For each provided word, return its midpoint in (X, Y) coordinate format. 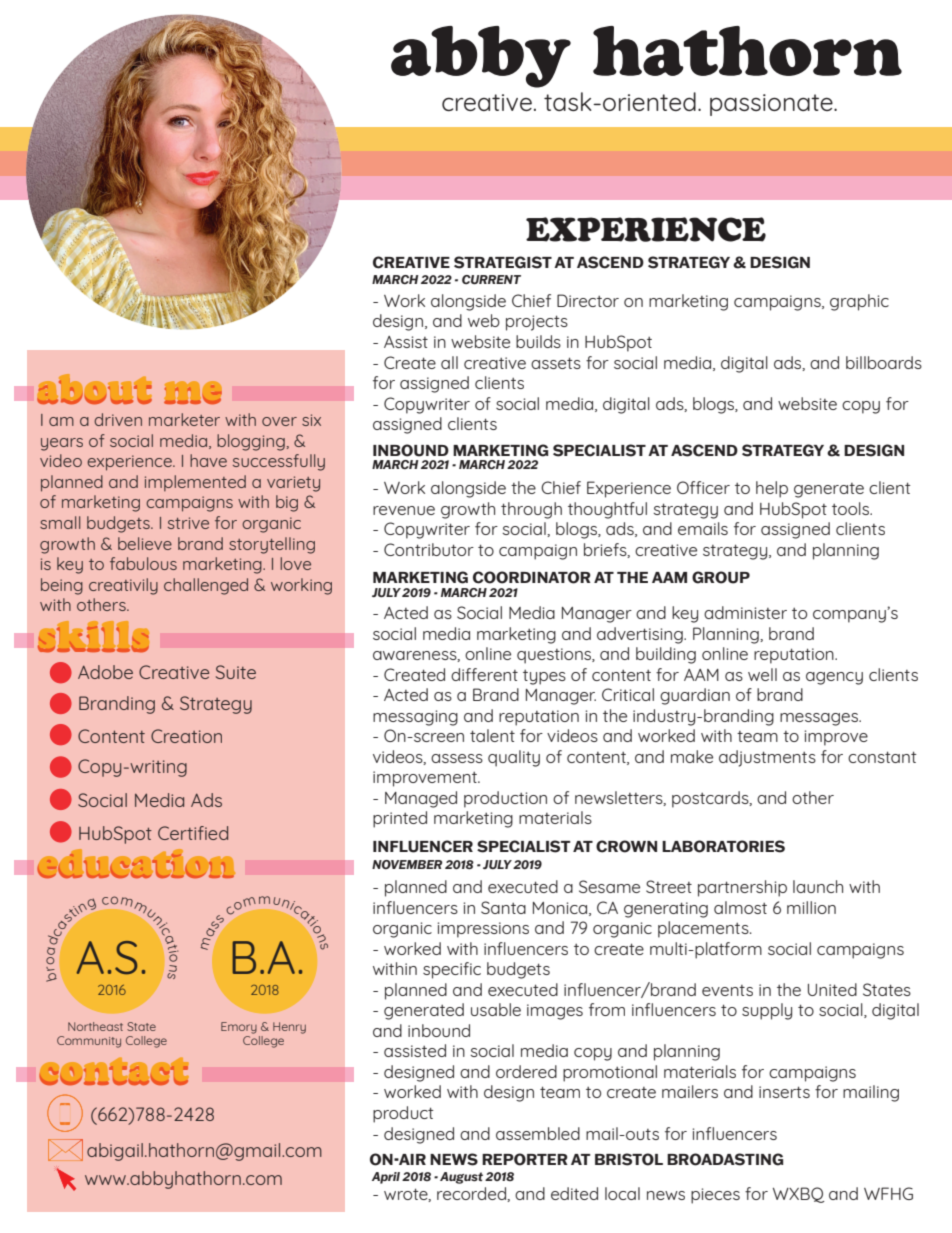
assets (556, 363)
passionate (772, 105)
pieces (715, 1196)
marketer (184, 419)
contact (114, 1072)
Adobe (105, 672)
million (811, 907)
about (94, 390)
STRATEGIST (503, 262)
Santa (503, 907)
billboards (884, 362)
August (461, 1178)
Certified (193, 833)
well (762, 674)
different (484, 674)
